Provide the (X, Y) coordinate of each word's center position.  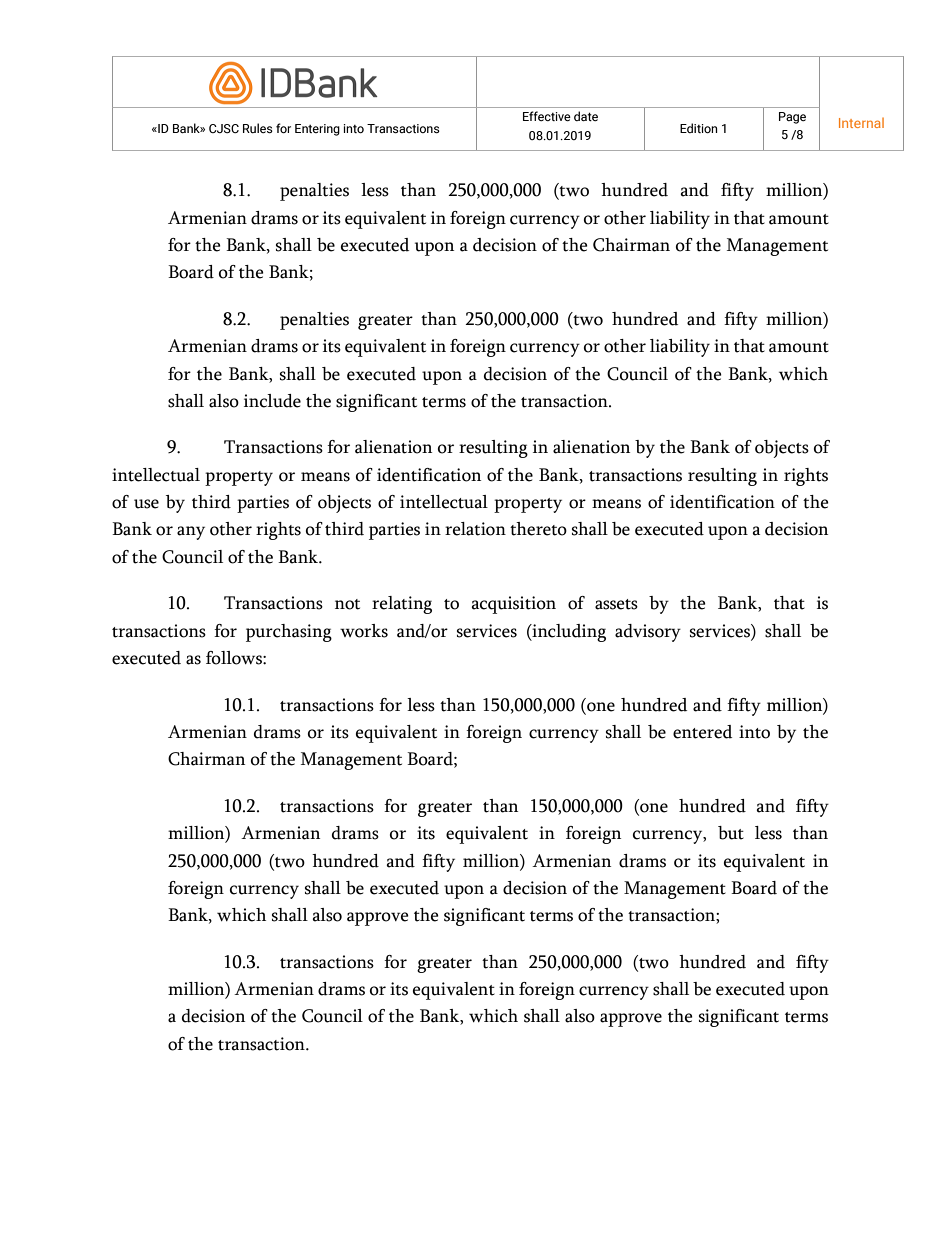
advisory (648, 633)
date (586, 116)
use (146, 504)
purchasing (289, 633)
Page (792, 118)
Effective (547, 116)
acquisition (513, 605)
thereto (538, 529)
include (272, 401)
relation (475, 529)
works (364, 631)
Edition (698, 128)
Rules (258, 128)
